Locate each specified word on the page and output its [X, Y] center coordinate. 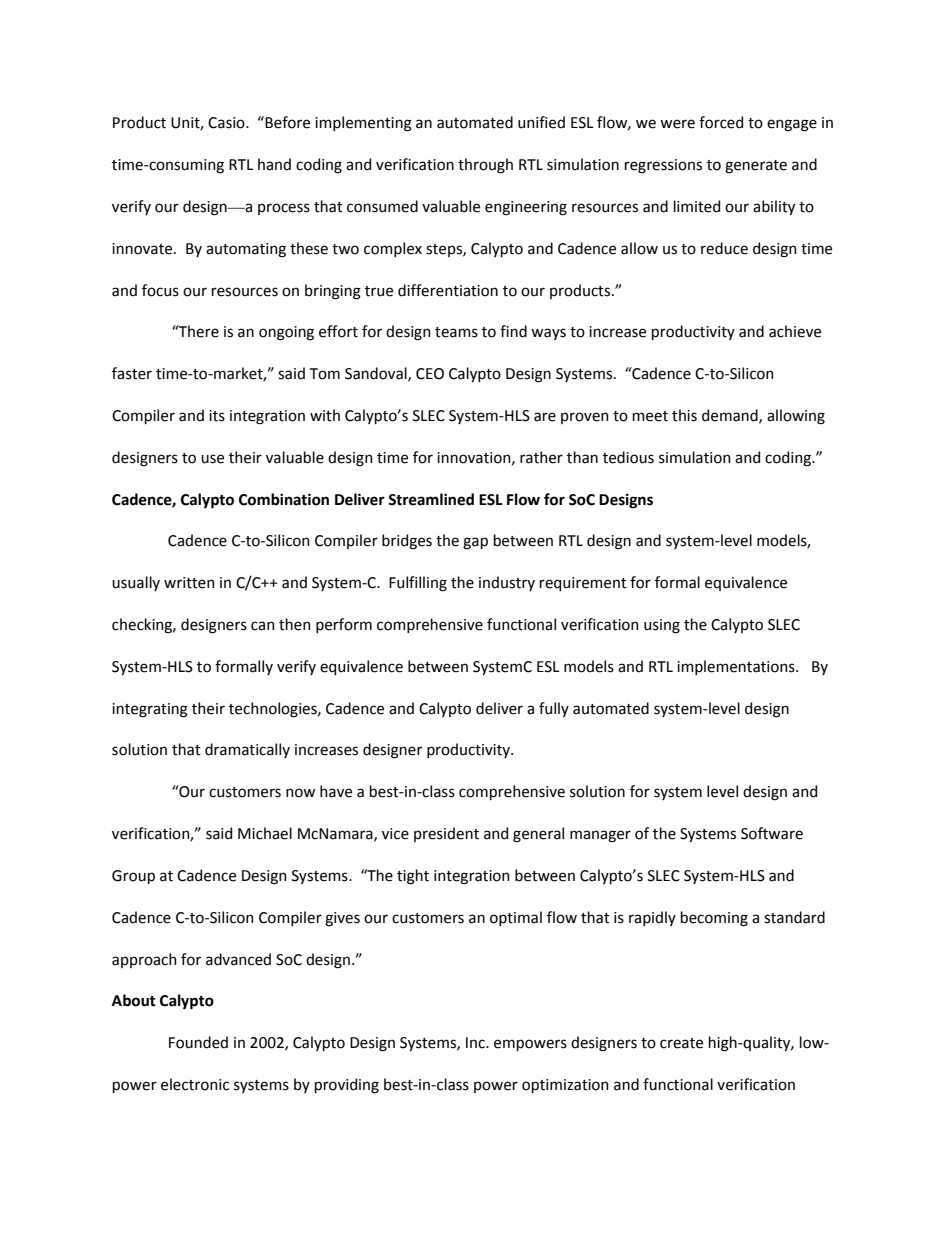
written [189, 583]
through [485, 166]
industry [507, 583]
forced [721, 122]
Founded [198, 1042]
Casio [227, 123]
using [662, 626]
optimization [565, 1086]
